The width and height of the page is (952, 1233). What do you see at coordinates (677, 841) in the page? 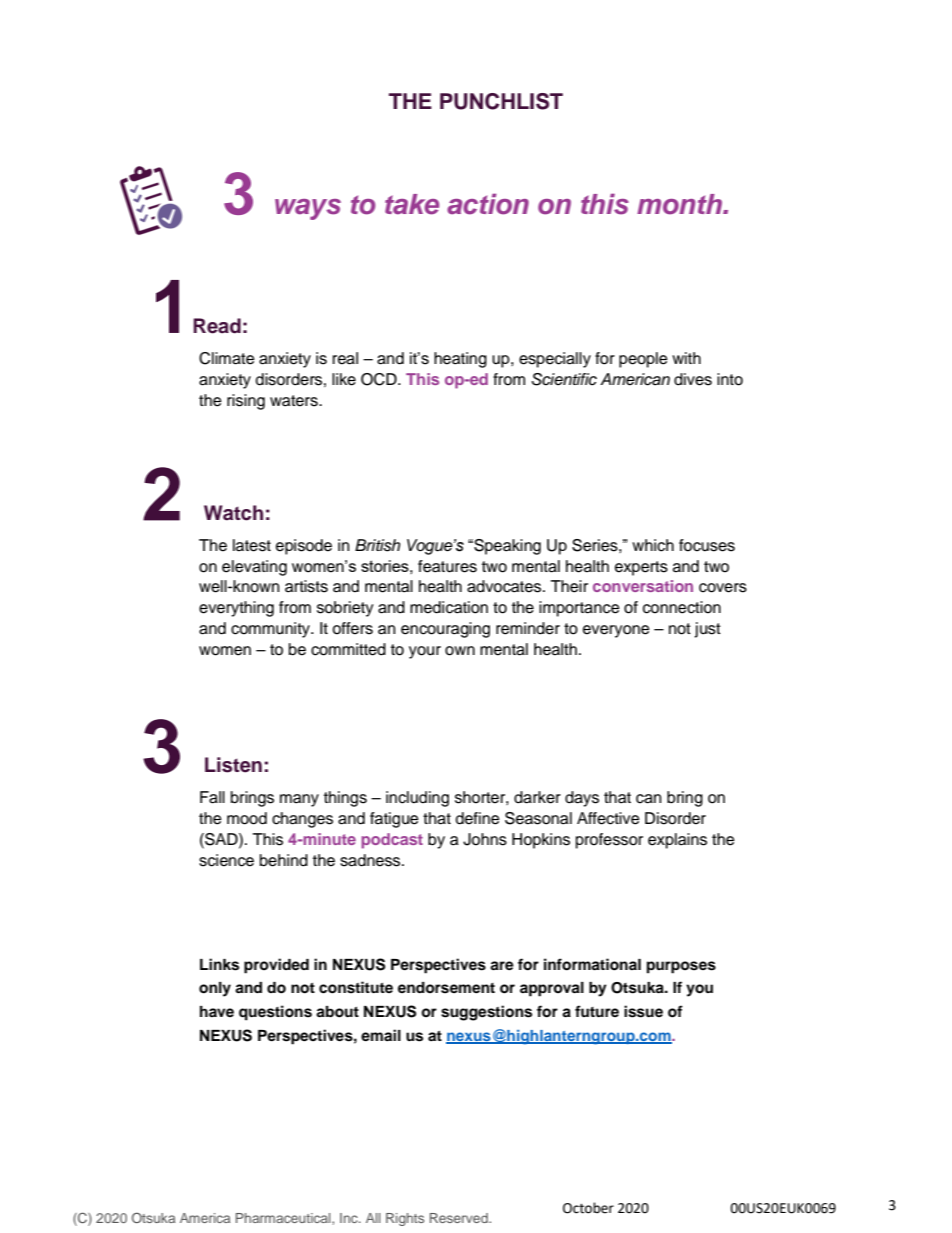
I see `explains` at bounding box center [677, 841].
